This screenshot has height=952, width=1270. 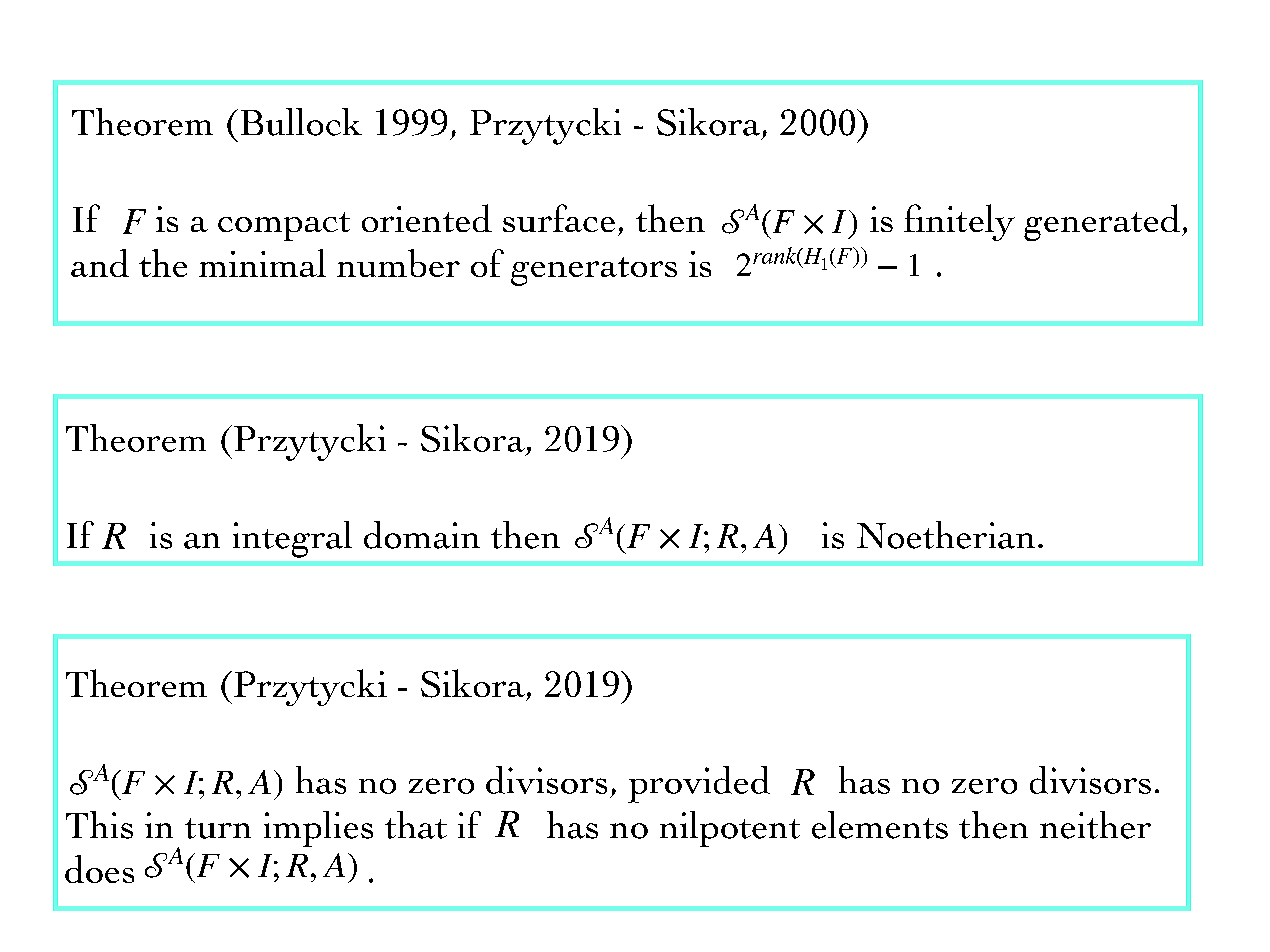 I want to click on Noetherian, so click(x=946, y=535).
